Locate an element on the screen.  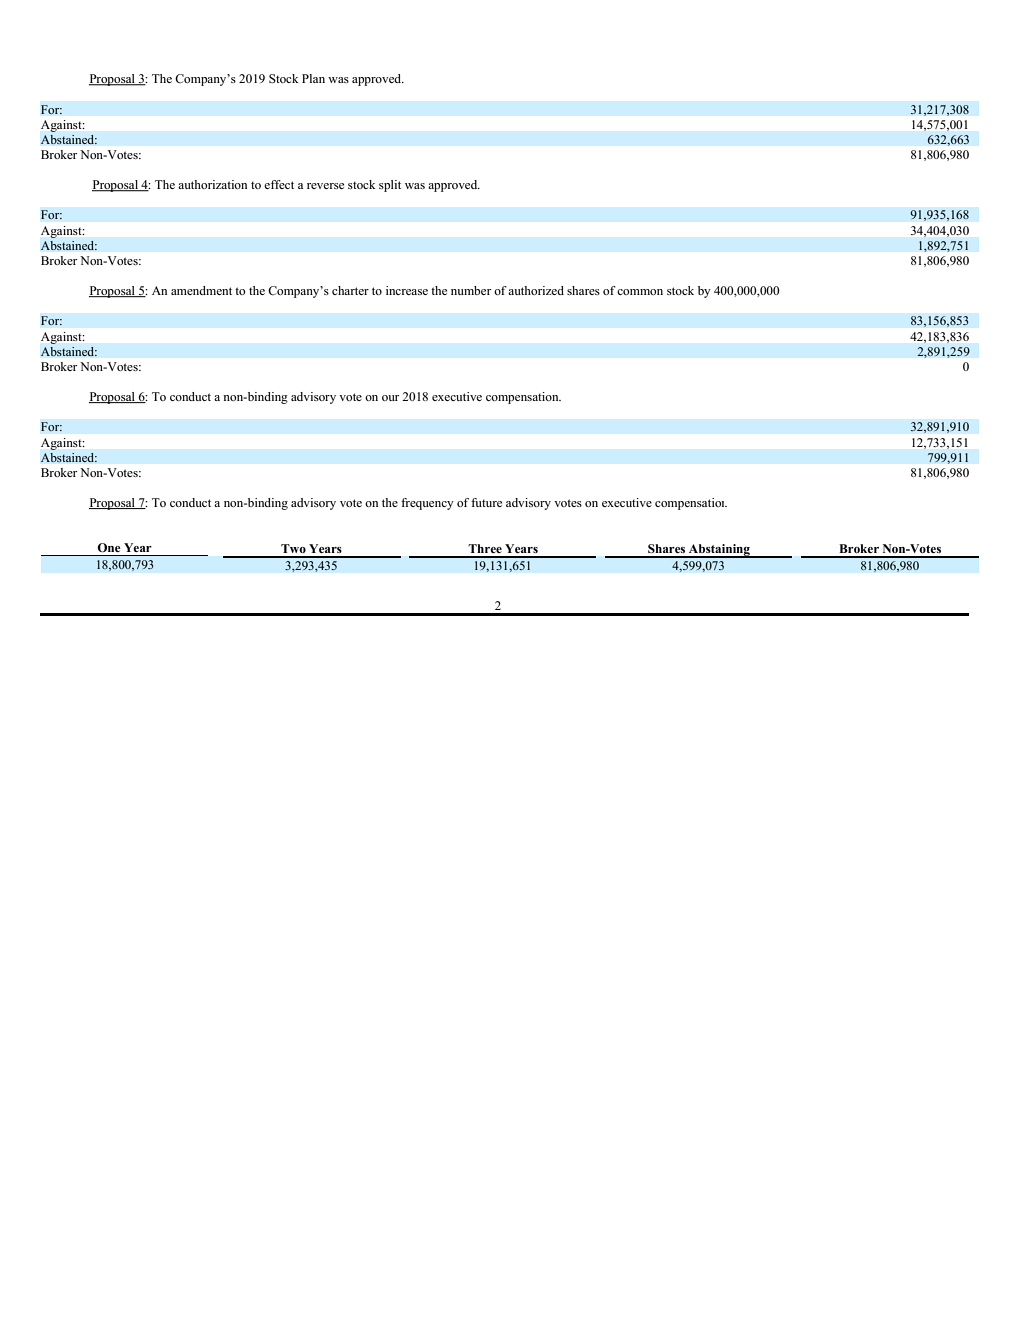
reverse is located at coordinates (325, 186).
